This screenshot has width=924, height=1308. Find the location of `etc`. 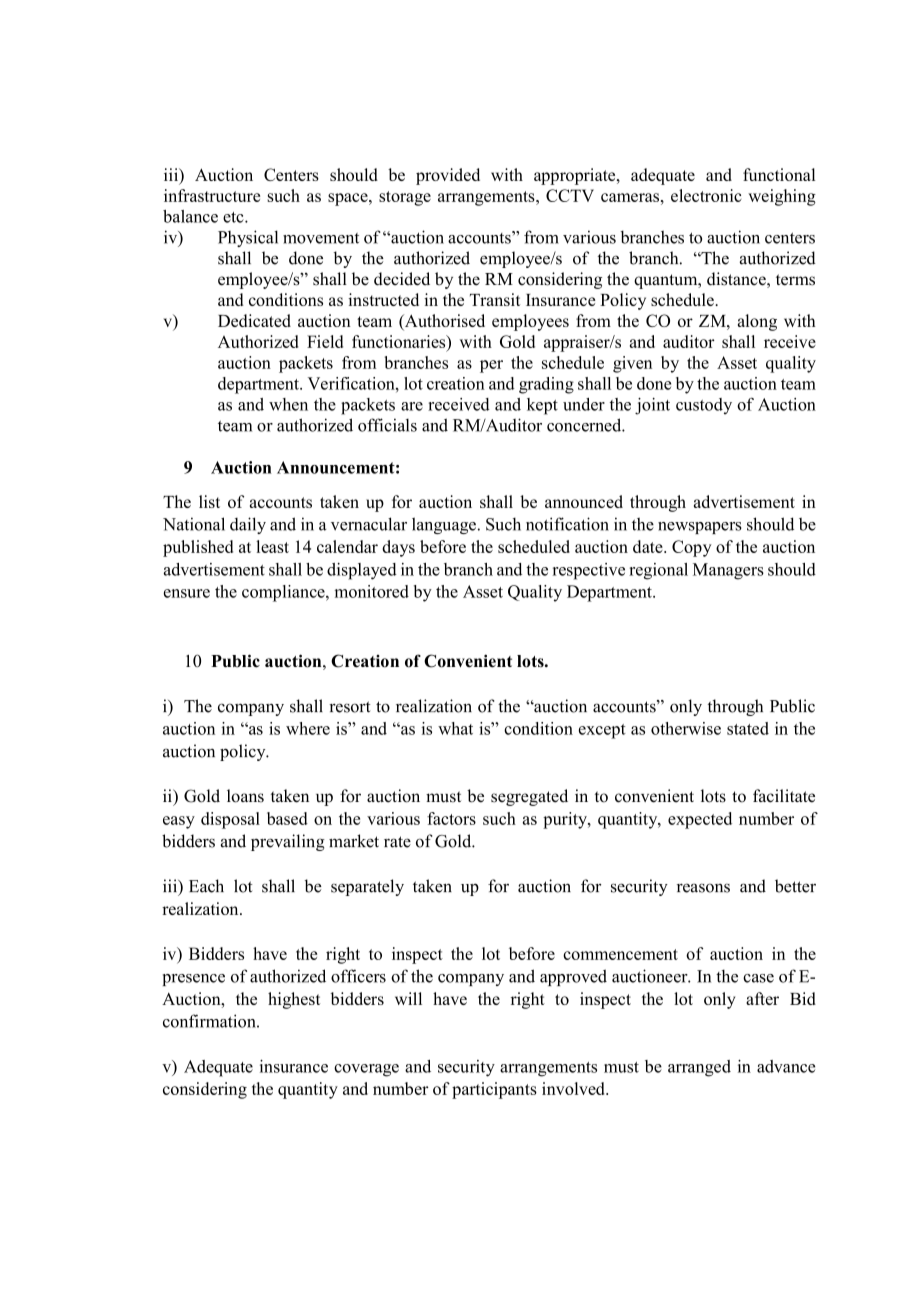

etc is located at coordinates (234, 217).
